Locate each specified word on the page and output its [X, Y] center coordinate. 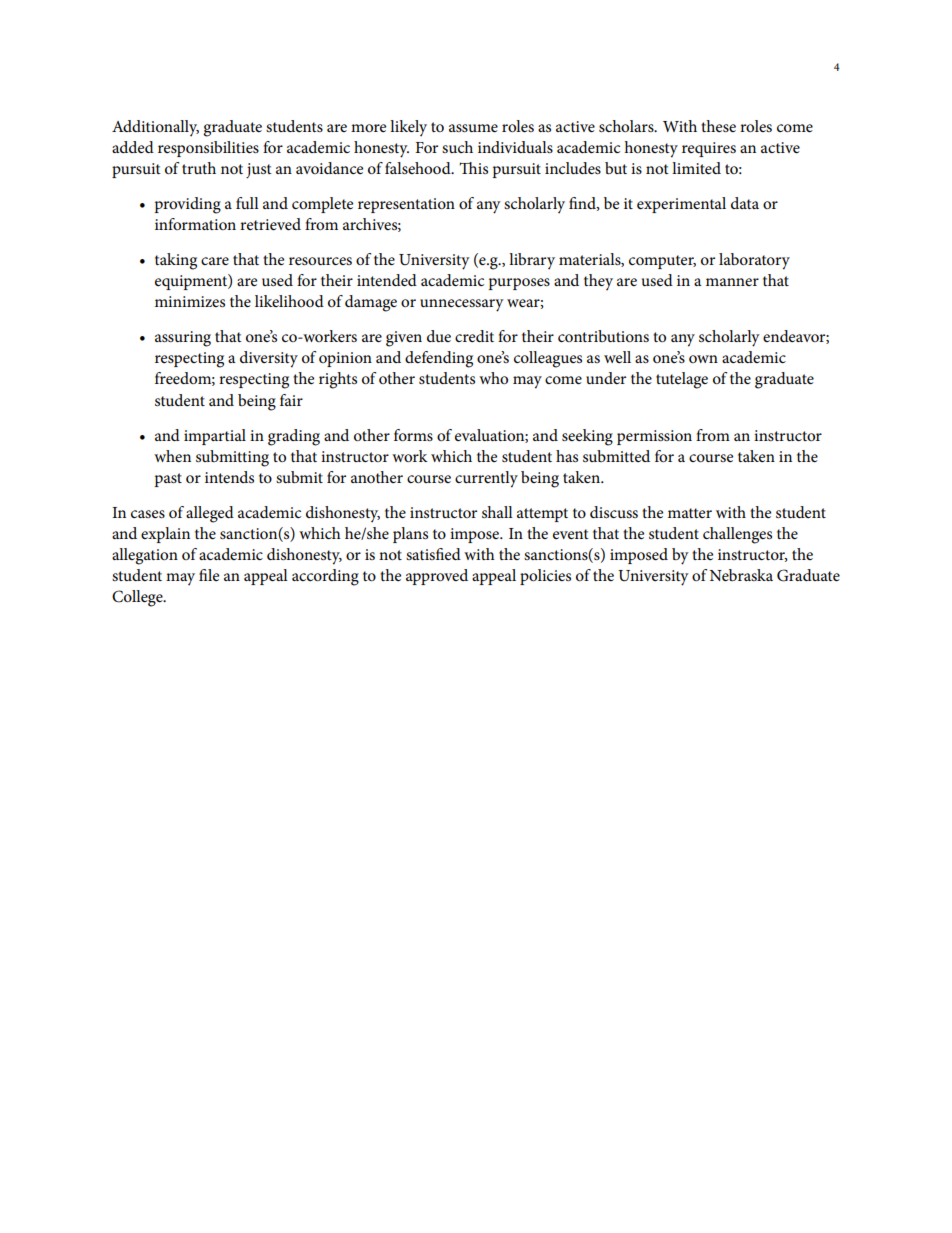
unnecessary [462, 305]
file [209, 575]
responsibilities [208, 149]
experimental [681, 205]
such [457, 147]
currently [486, 479]
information [195, 224]
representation [406, 205]
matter [690, 513]
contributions [603, 336]
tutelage [682, 380]
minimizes [190, 301]
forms [413, 435]
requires [709, 149]
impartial [215, 437]
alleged [210, 514]
